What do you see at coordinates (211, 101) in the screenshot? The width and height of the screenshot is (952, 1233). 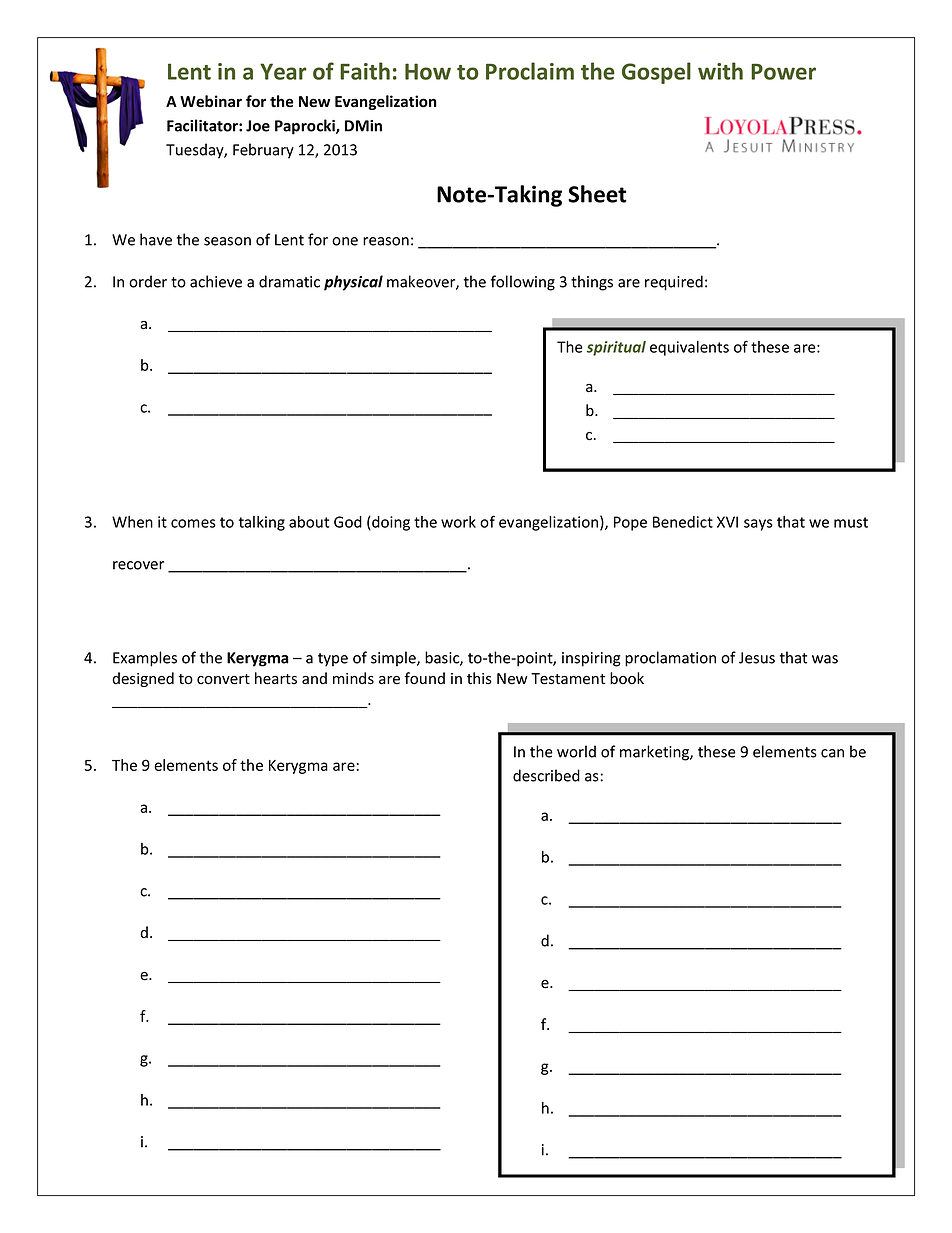 I see `Webinar` at bounding box center [211, 101].
